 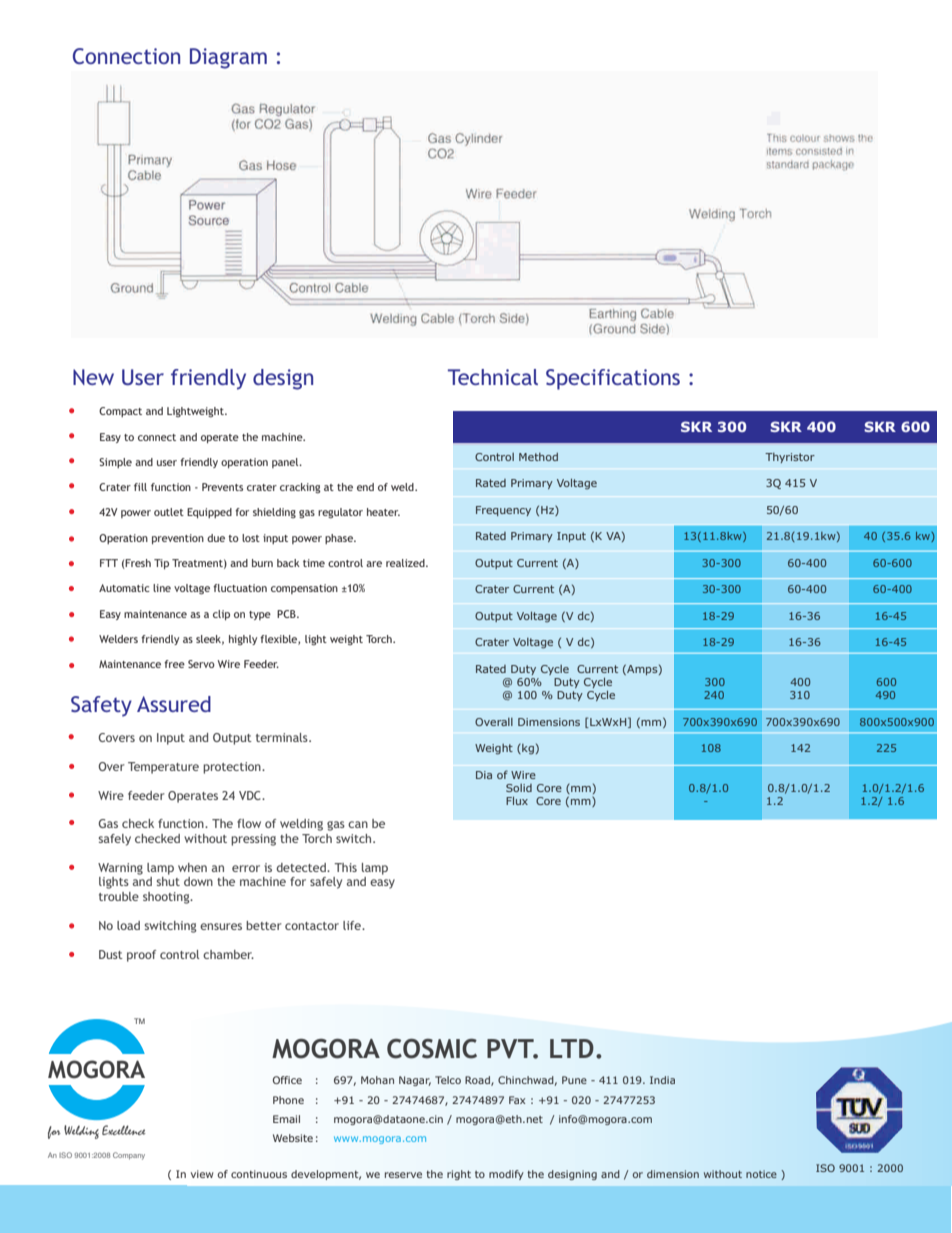 I want to click on are, so click(x=374, y=564).
